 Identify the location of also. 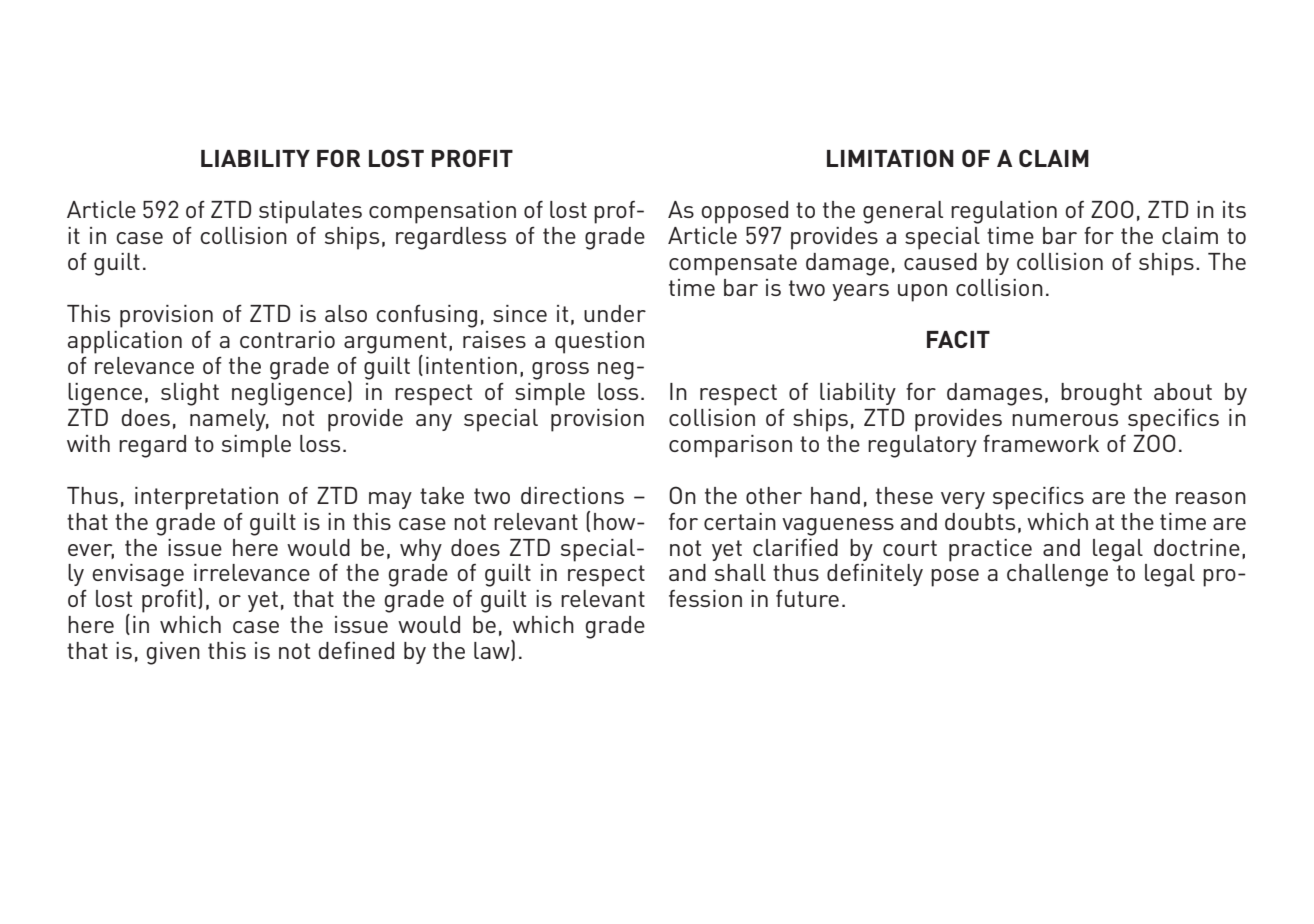
(346, 313).
